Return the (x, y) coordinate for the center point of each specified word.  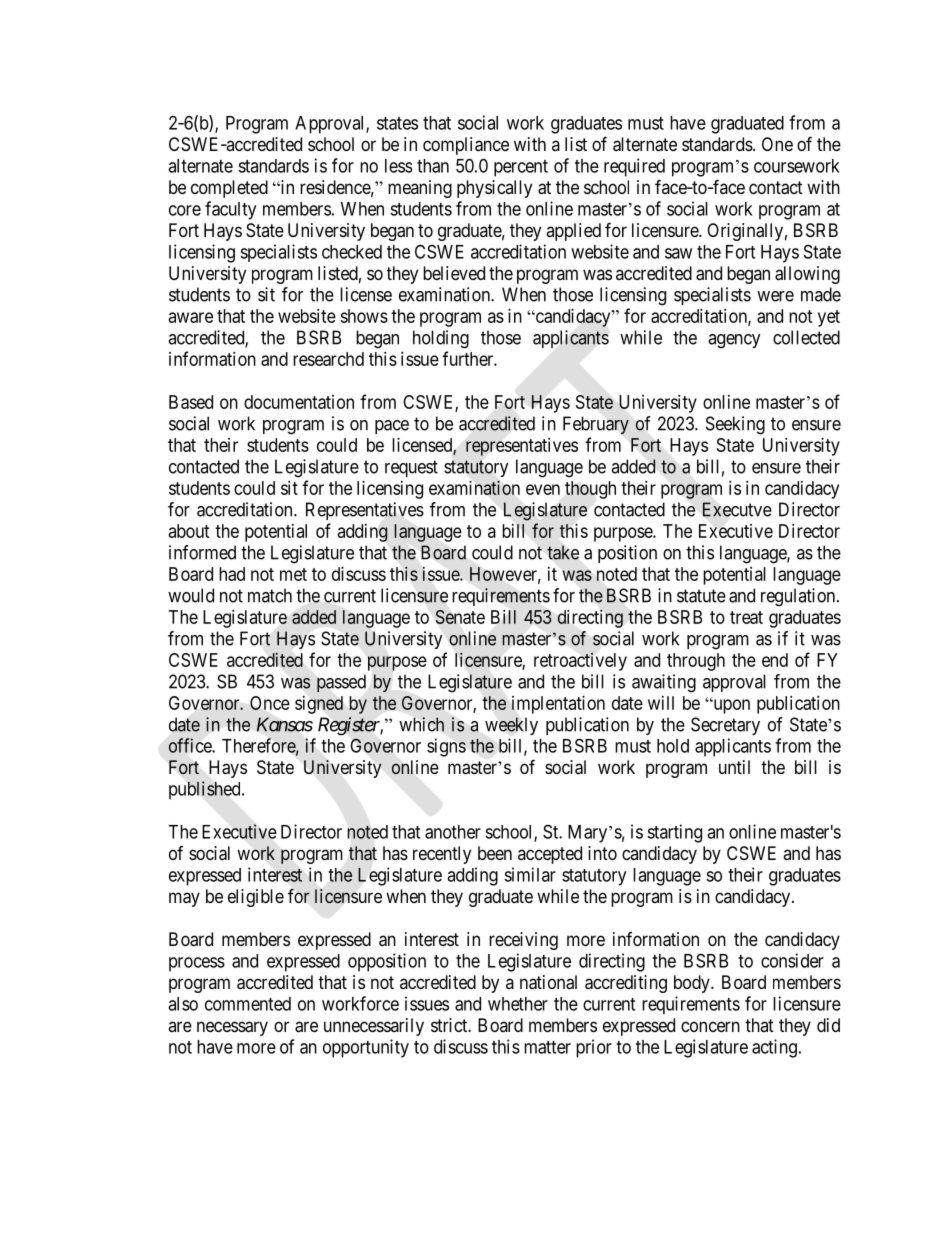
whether (518, 1004)
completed (229, 189)
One (777, 144)
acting (774, 1048)
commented (248, 1004)
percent (521, 168)
